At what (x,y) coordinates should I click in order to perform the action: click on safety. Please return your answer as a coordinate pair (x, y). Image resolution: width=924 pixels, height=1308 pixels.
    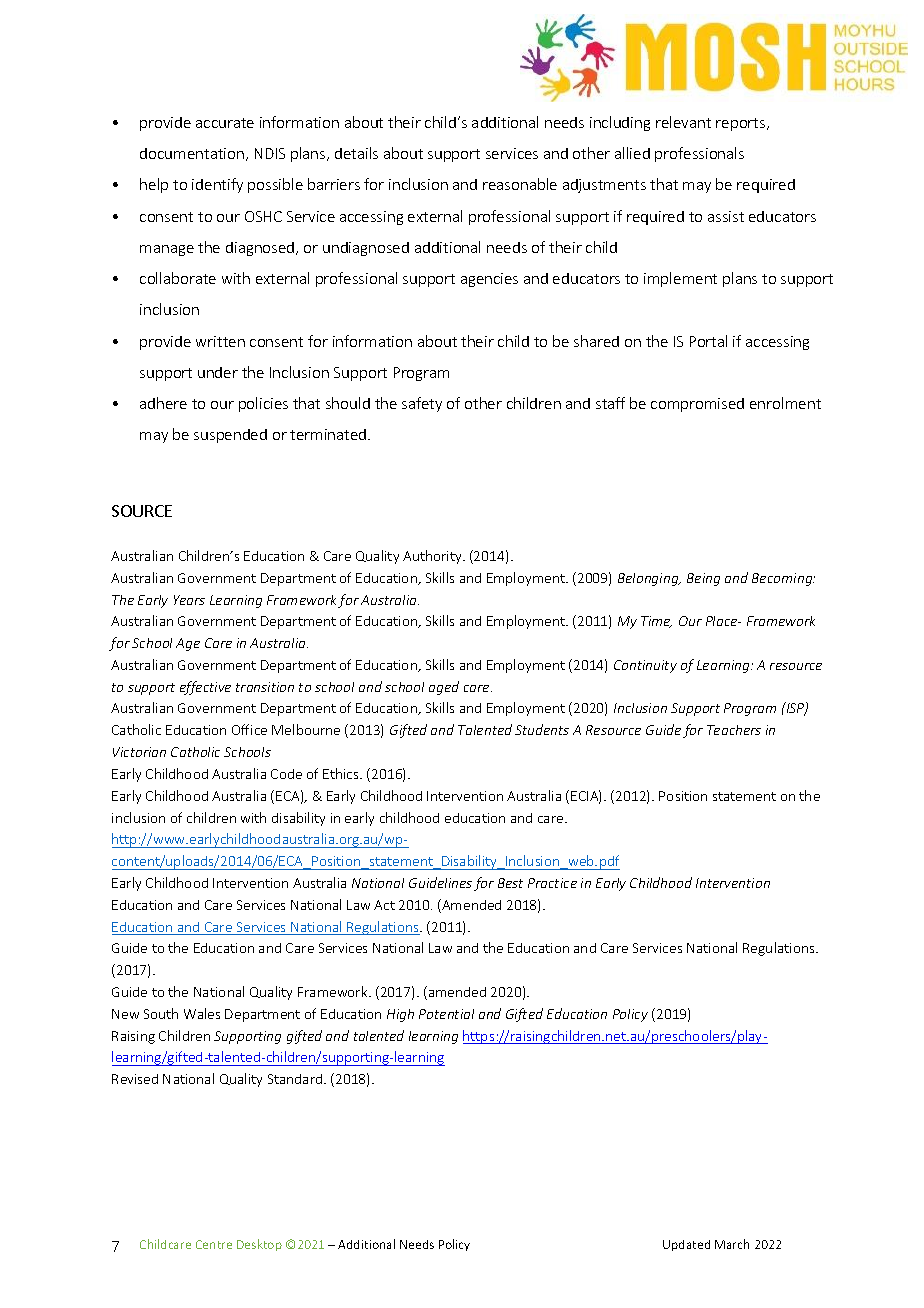
    Looking at the image, I should click on (422, 404).
